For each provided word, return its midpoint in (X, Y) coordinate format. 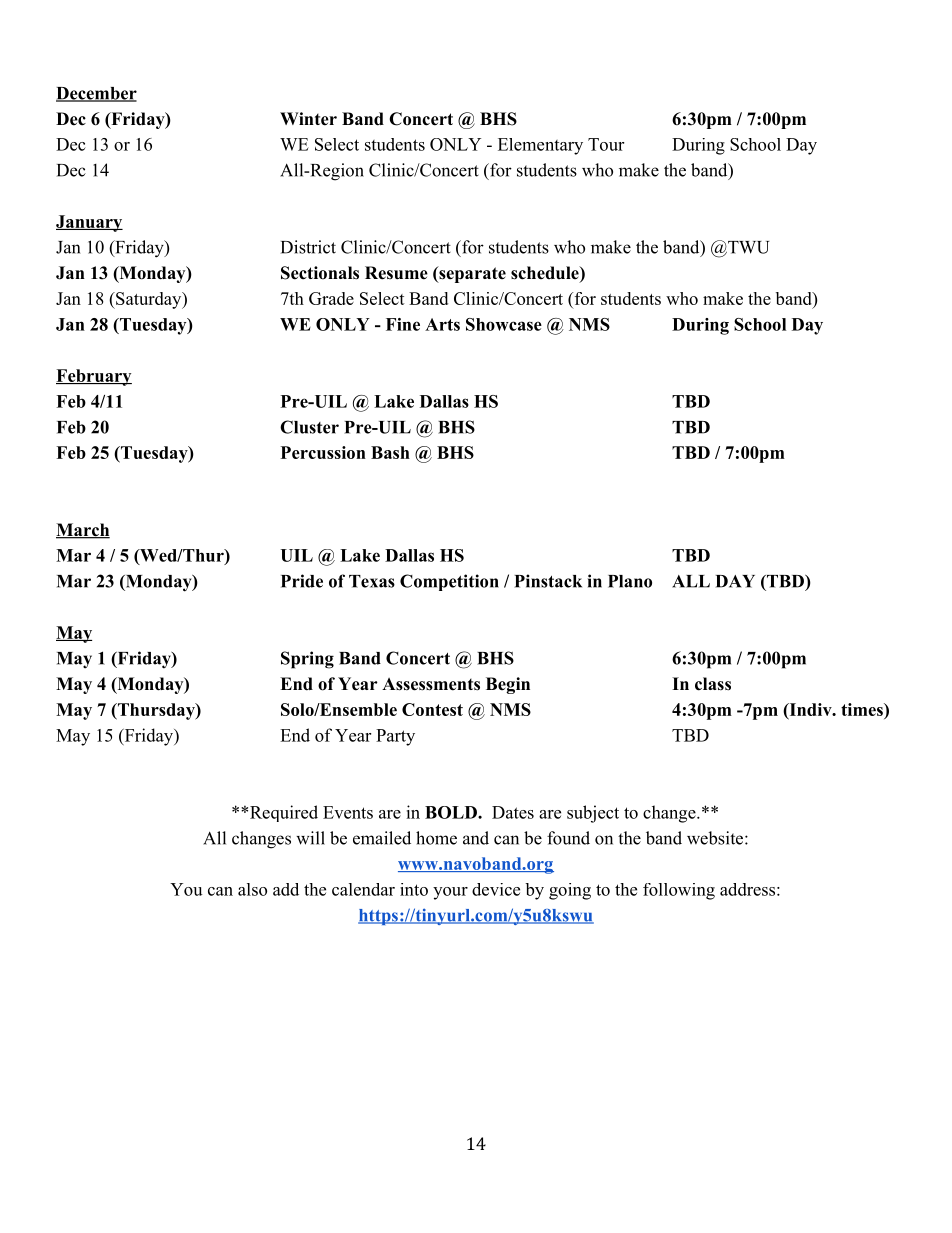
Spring (307, 660)
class (713, 684)
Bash (390, 452)
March (83, 531)
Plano (630, 581)
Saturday (149, 300)
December (96, 94)
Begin (508, 685)
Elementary (540, 146)
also (252, 889)
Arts (442, 324)
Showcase (504, 324)
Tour (606, 144)
